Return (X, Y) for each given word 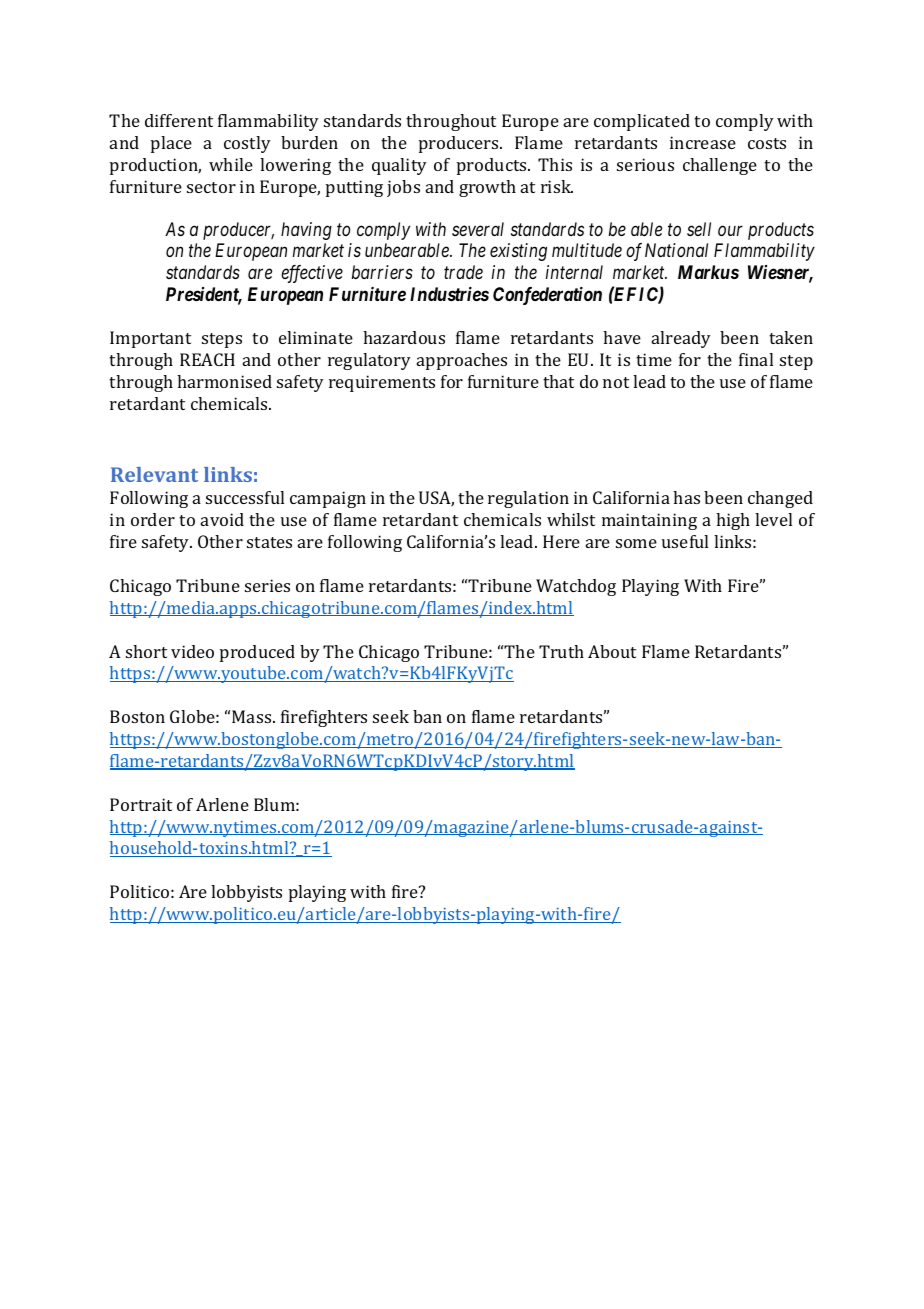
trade (463, 272)
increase (703, 142)
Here (561, 541)
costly (247, 144)
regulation (528, 499)
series (267, 585)
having (306, 231)
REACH (207, 359)
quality (399, 166)
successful (245, 497)
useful (685, 541)
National (676, 250)
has (686, 497)
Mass (253, 716)
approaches (462, 361)
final (756, 359)
